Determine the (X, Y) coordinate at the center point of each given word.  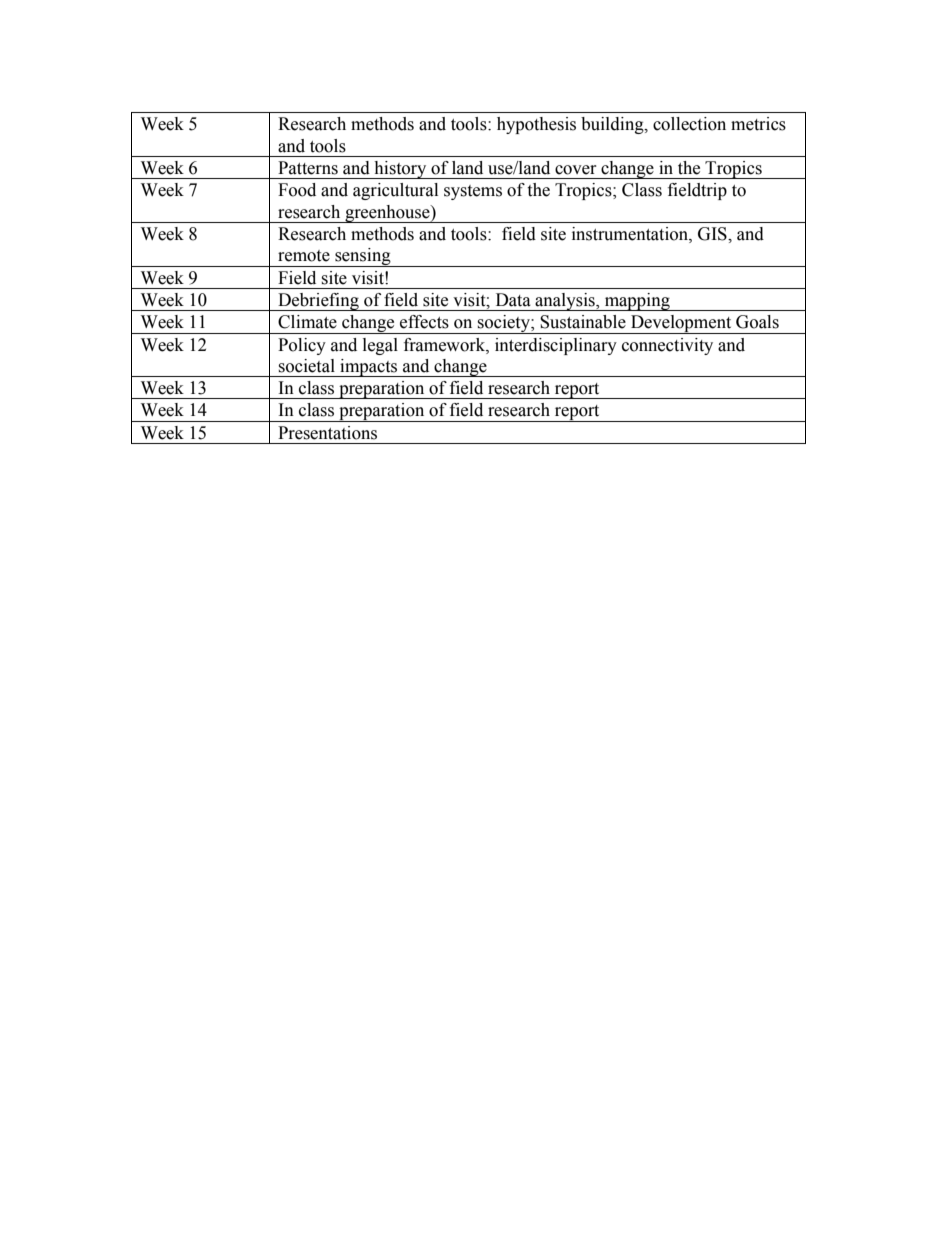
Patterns (308, 168)
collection (689, 124)
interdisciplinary (556, 346)
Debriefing (318, 302)
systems (473, 192)
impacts (369, 368)
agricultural (395, 191)
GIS (713, 234)
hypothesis (536, 125)
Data (513, 300)
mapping (637, 302)
